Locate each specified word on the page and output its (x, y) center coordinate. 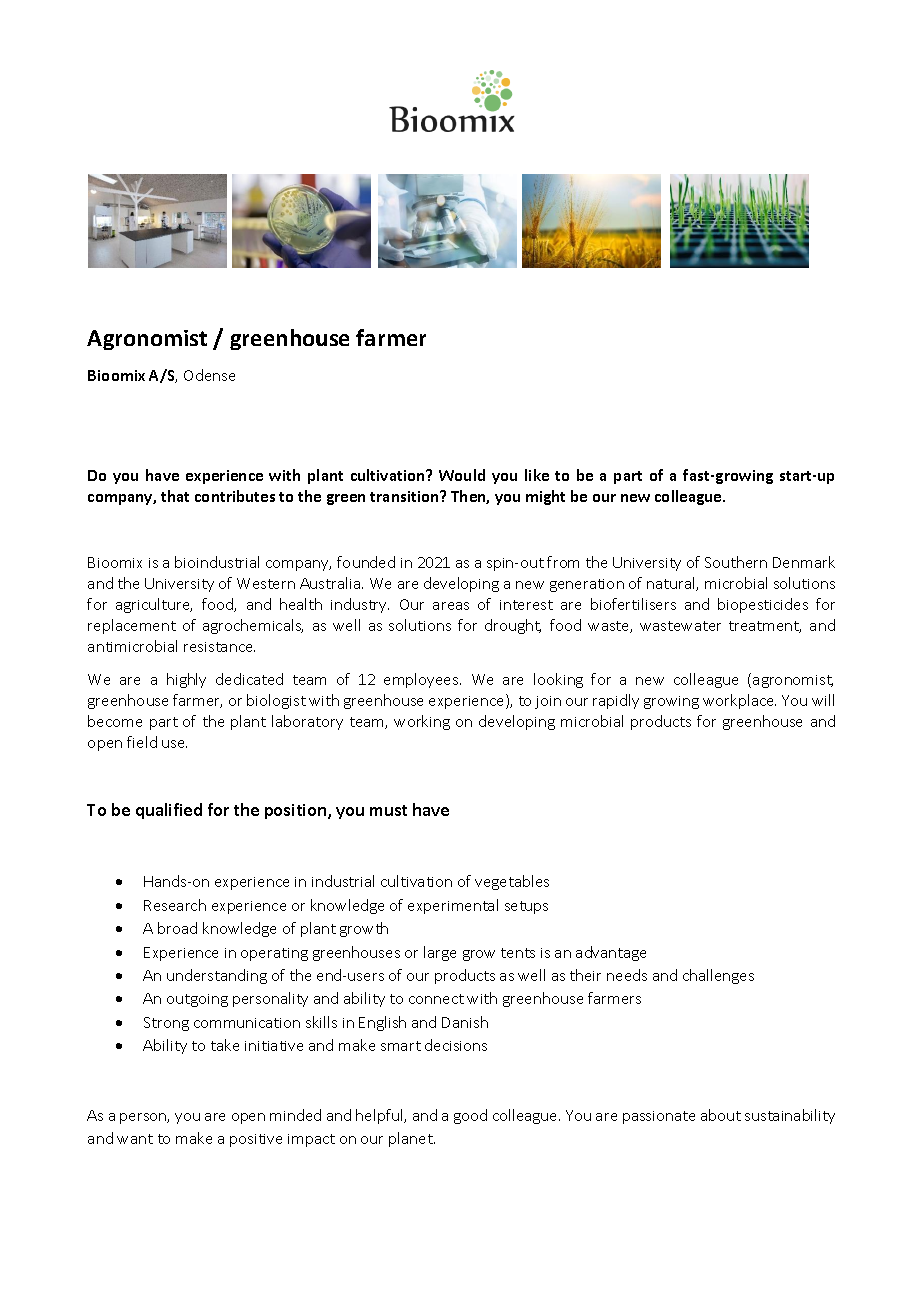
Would (462, 475)
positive (256, 1140)
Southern (736, 562)
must (388, 810)
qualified (169, 811)
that (175, 496)
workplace (739, 701)
